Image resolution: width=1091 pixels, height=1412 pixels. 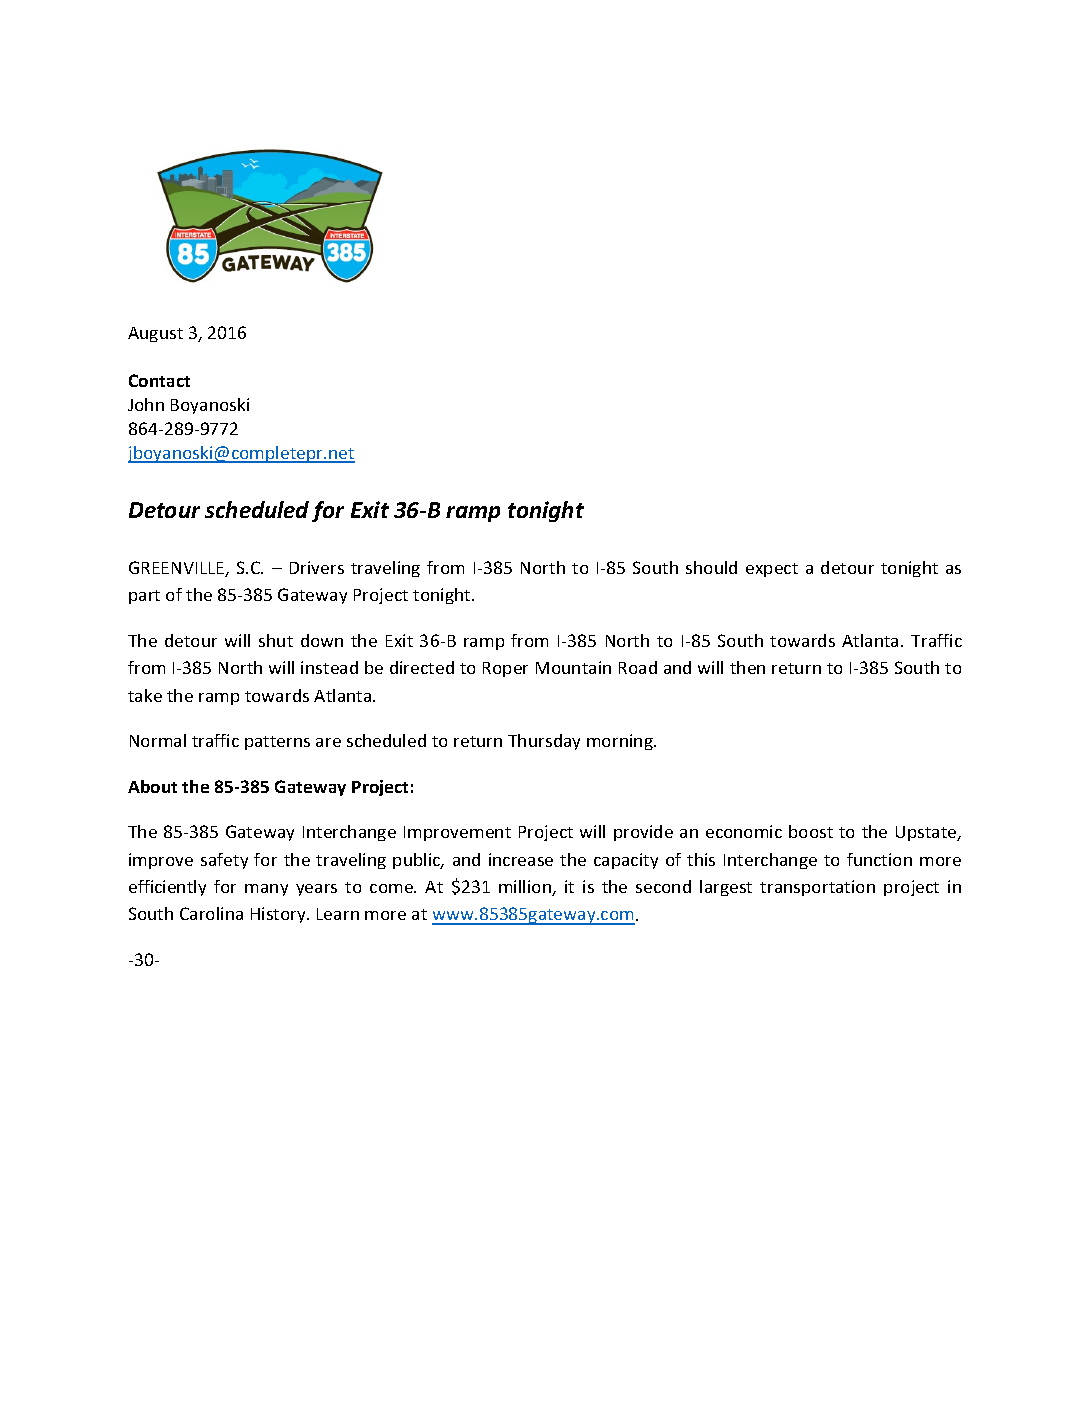 I want to click on August, so click(x=155, y=334).
